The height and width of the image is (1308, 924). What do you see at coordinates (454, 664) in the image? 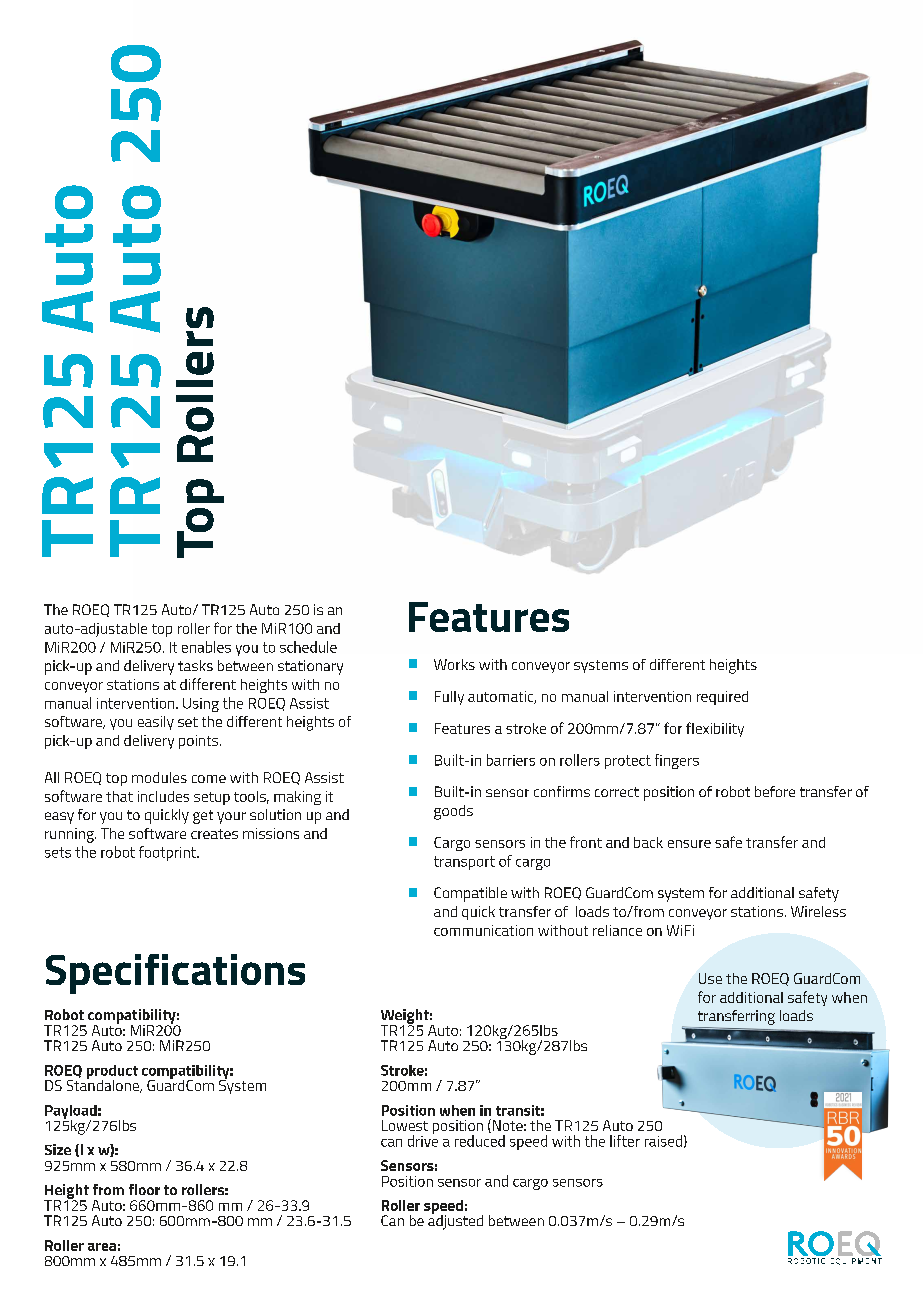
I see `Works` at bounding box center [454, 664].
